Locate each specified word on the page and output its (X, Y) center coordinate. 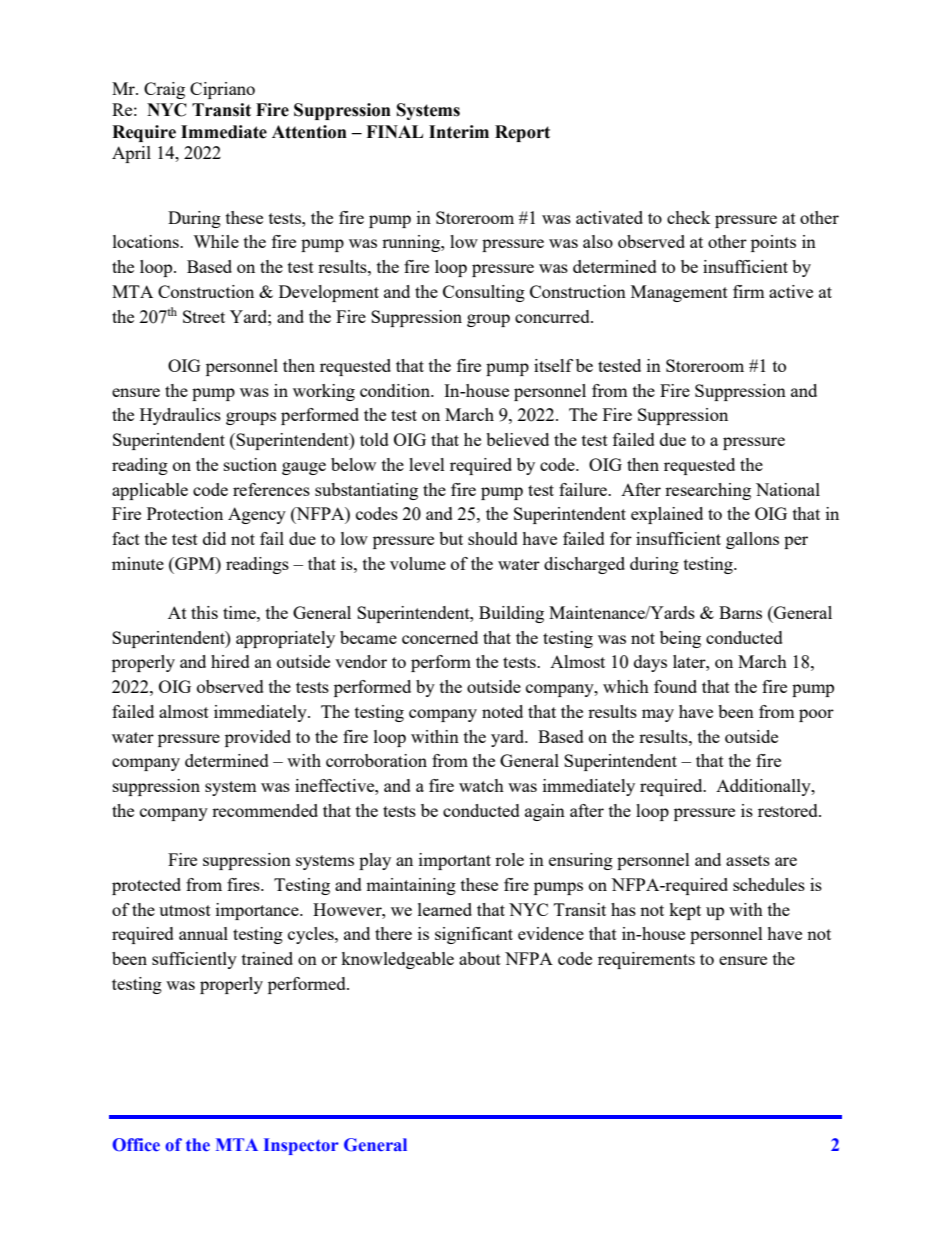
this (204, 612)
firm (749, 291)
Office (136, 1145)
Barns (740, 612)
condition (396, 390)
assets (748, 860)
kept (685, 911)
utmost (185, 910)
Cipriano (222, 90)
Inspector (301, 1146)
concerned (440, 637)
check (689, 217)
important (455, 861)
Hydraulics (180, 416)
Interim (459, 132)
